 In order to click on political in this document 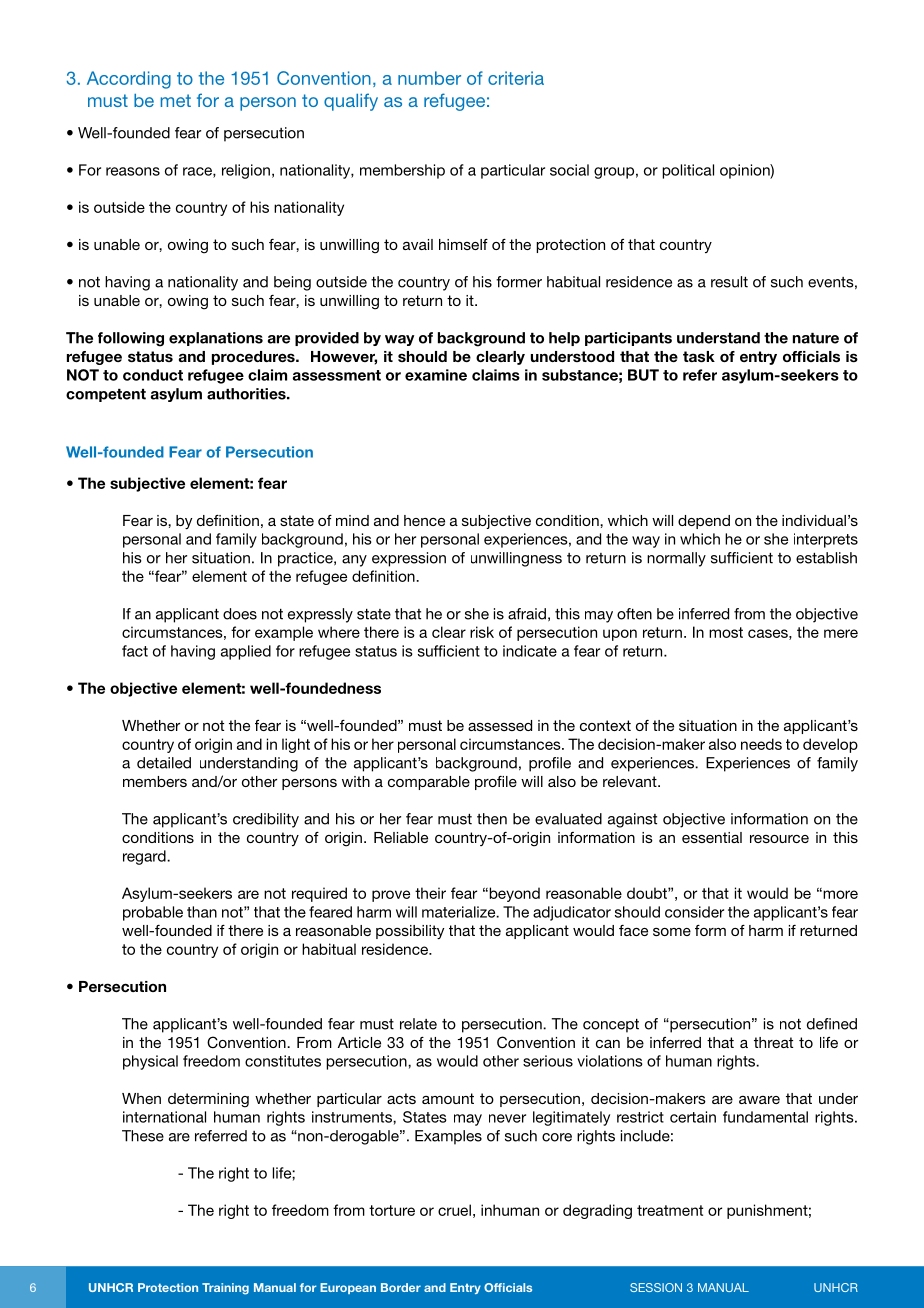, I will do `click(688, 171)`.
